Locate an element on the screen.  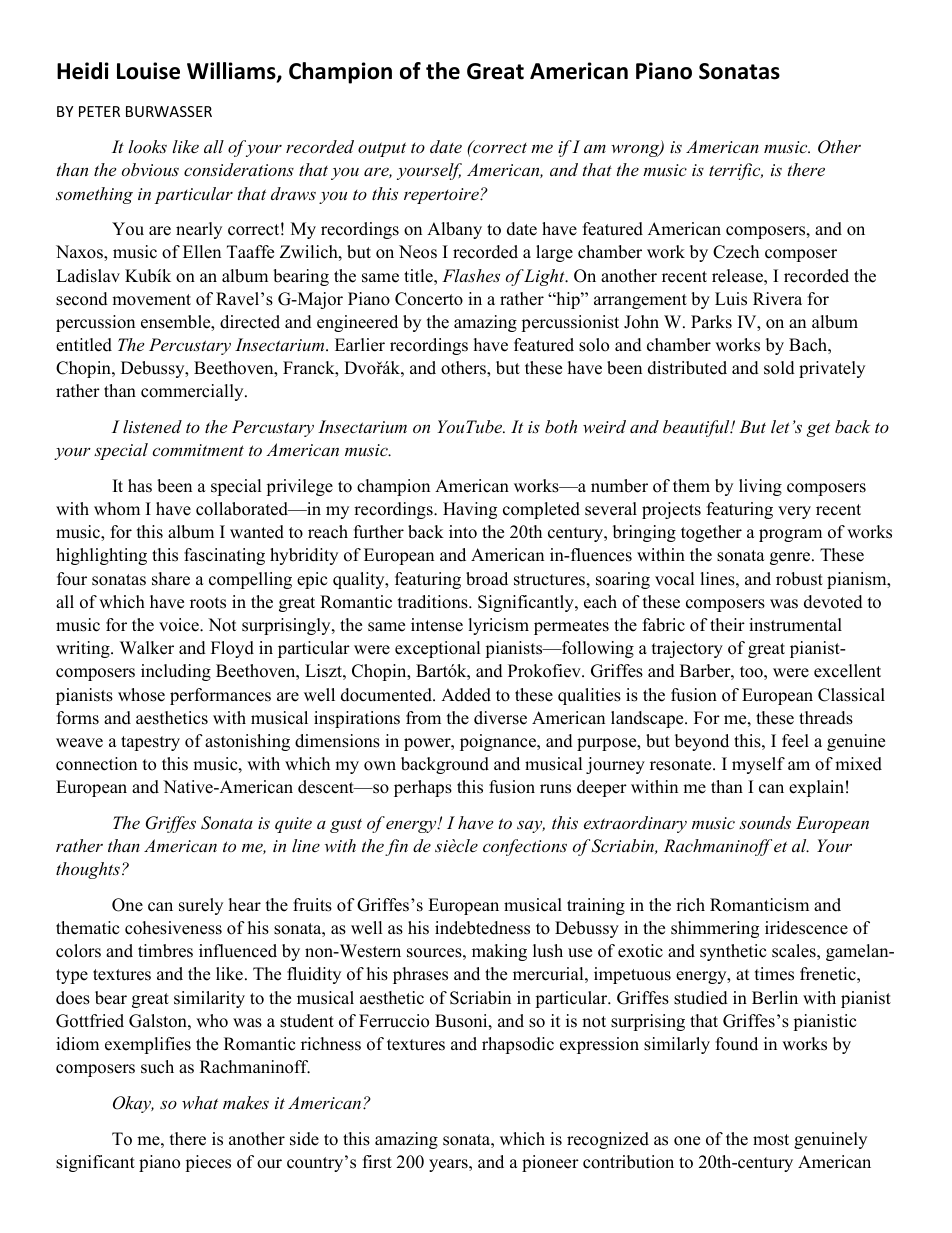
intense is located at coordinates (437, 625).
